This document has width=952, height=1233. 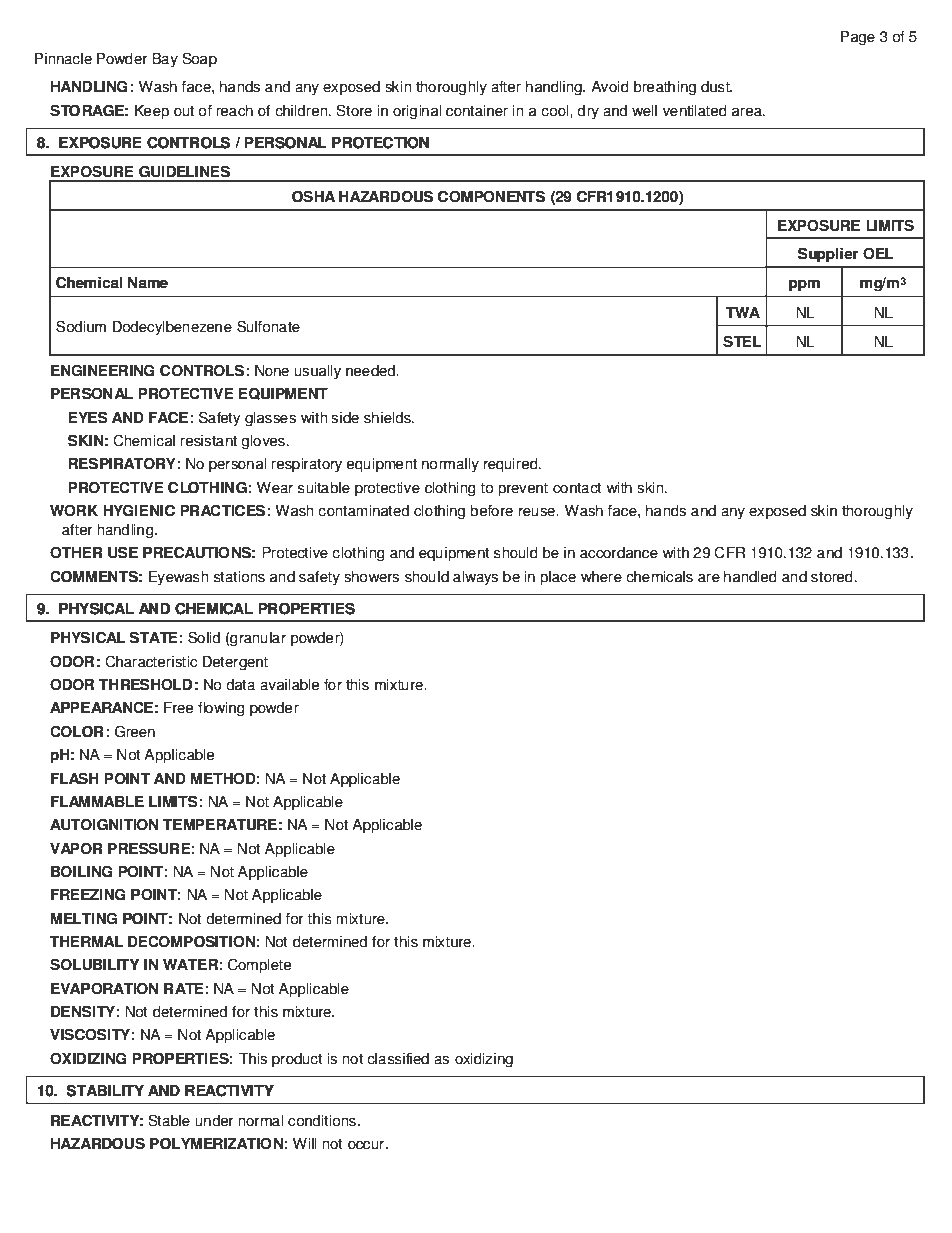 I want to click on TWA, so click(x=742, y=312).
